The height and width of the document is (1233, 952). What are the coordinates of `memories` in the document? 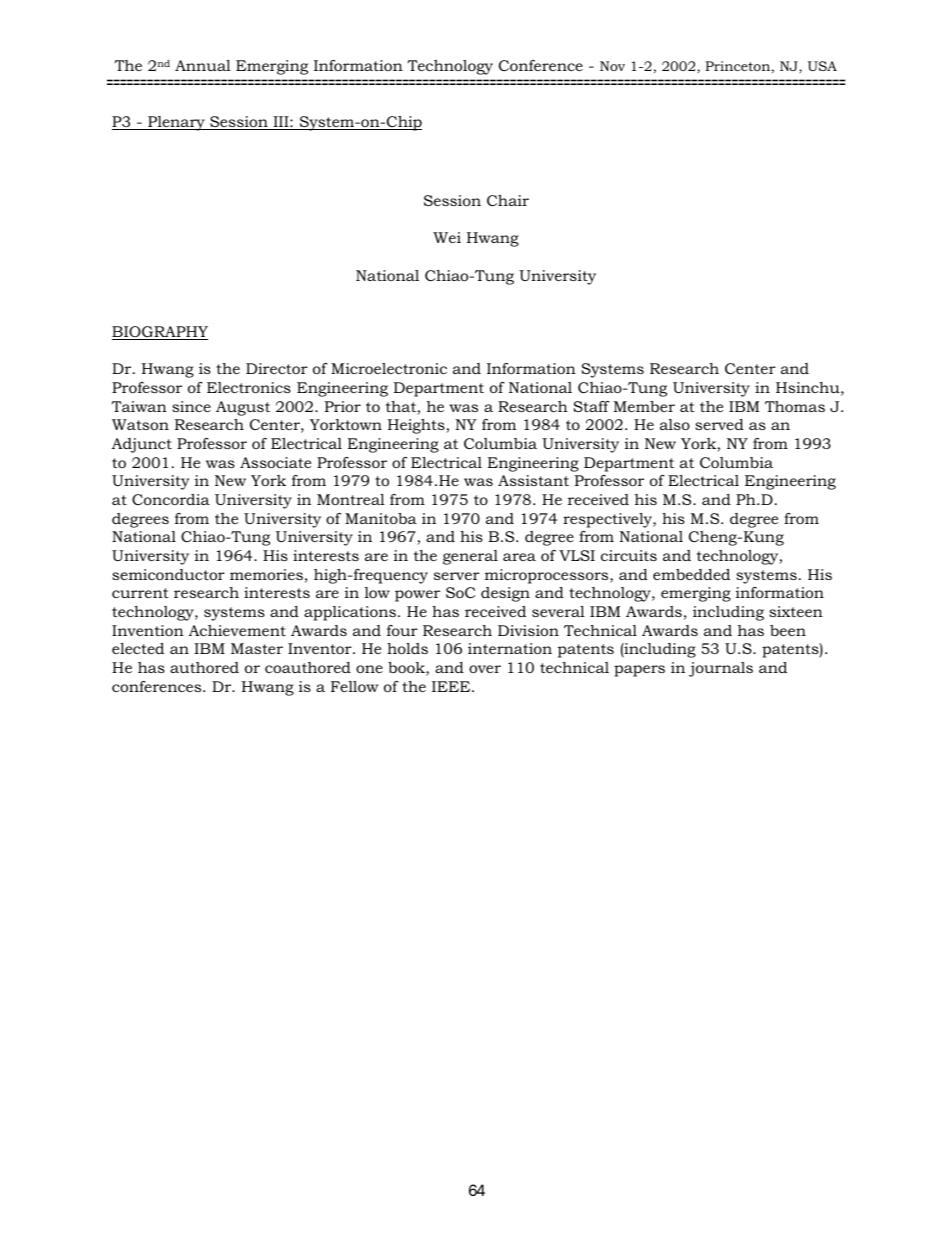 It's located at (266, 574).
